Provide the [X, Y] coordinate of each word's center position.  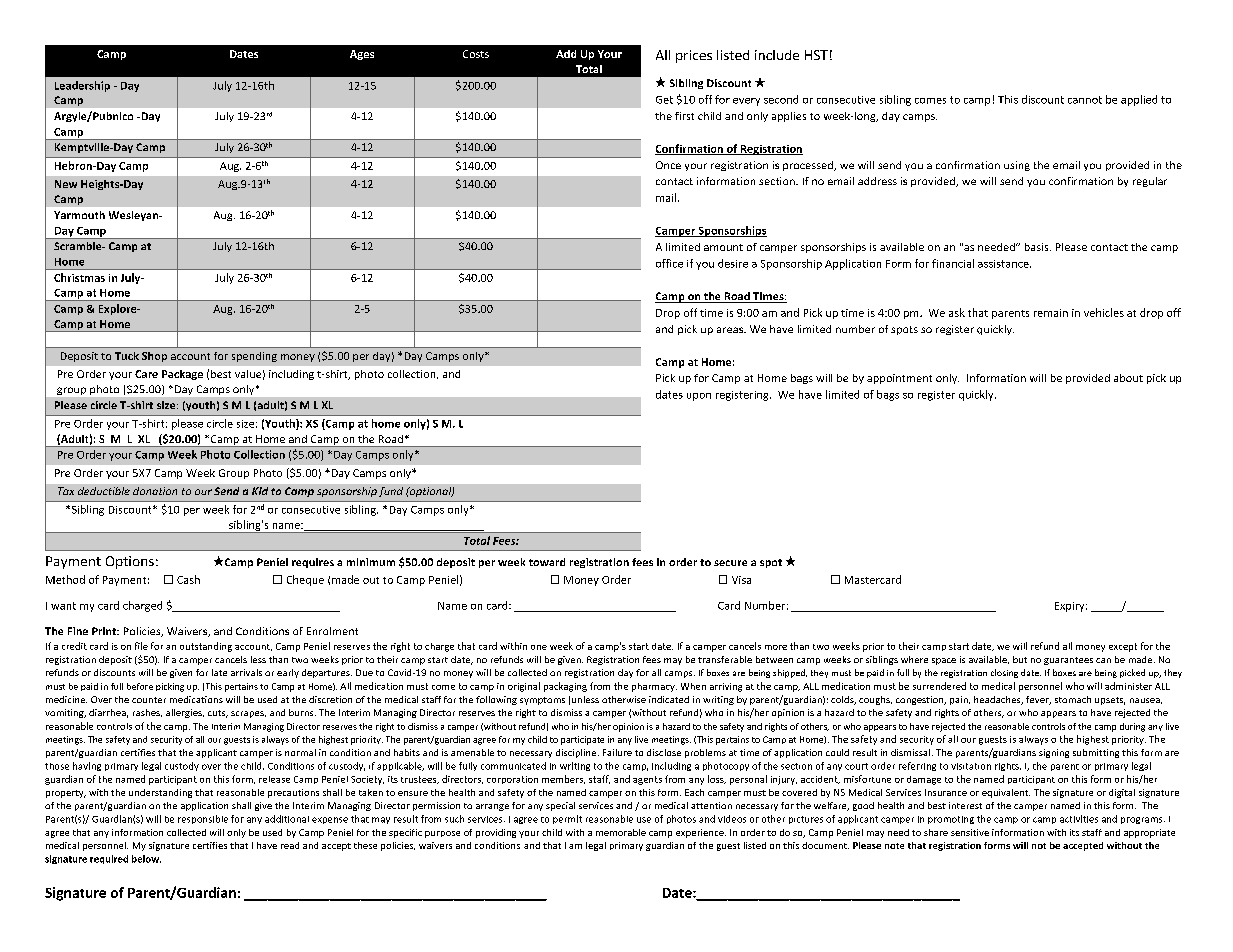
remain [1051, 313]
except [1123, 647]
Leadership [82, 86]
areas [731, 330]
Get [664, 100]
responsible [203, 819]
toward [547, 562]
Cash [188, 579]
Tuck [127, 356]
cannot [1085, 100]
